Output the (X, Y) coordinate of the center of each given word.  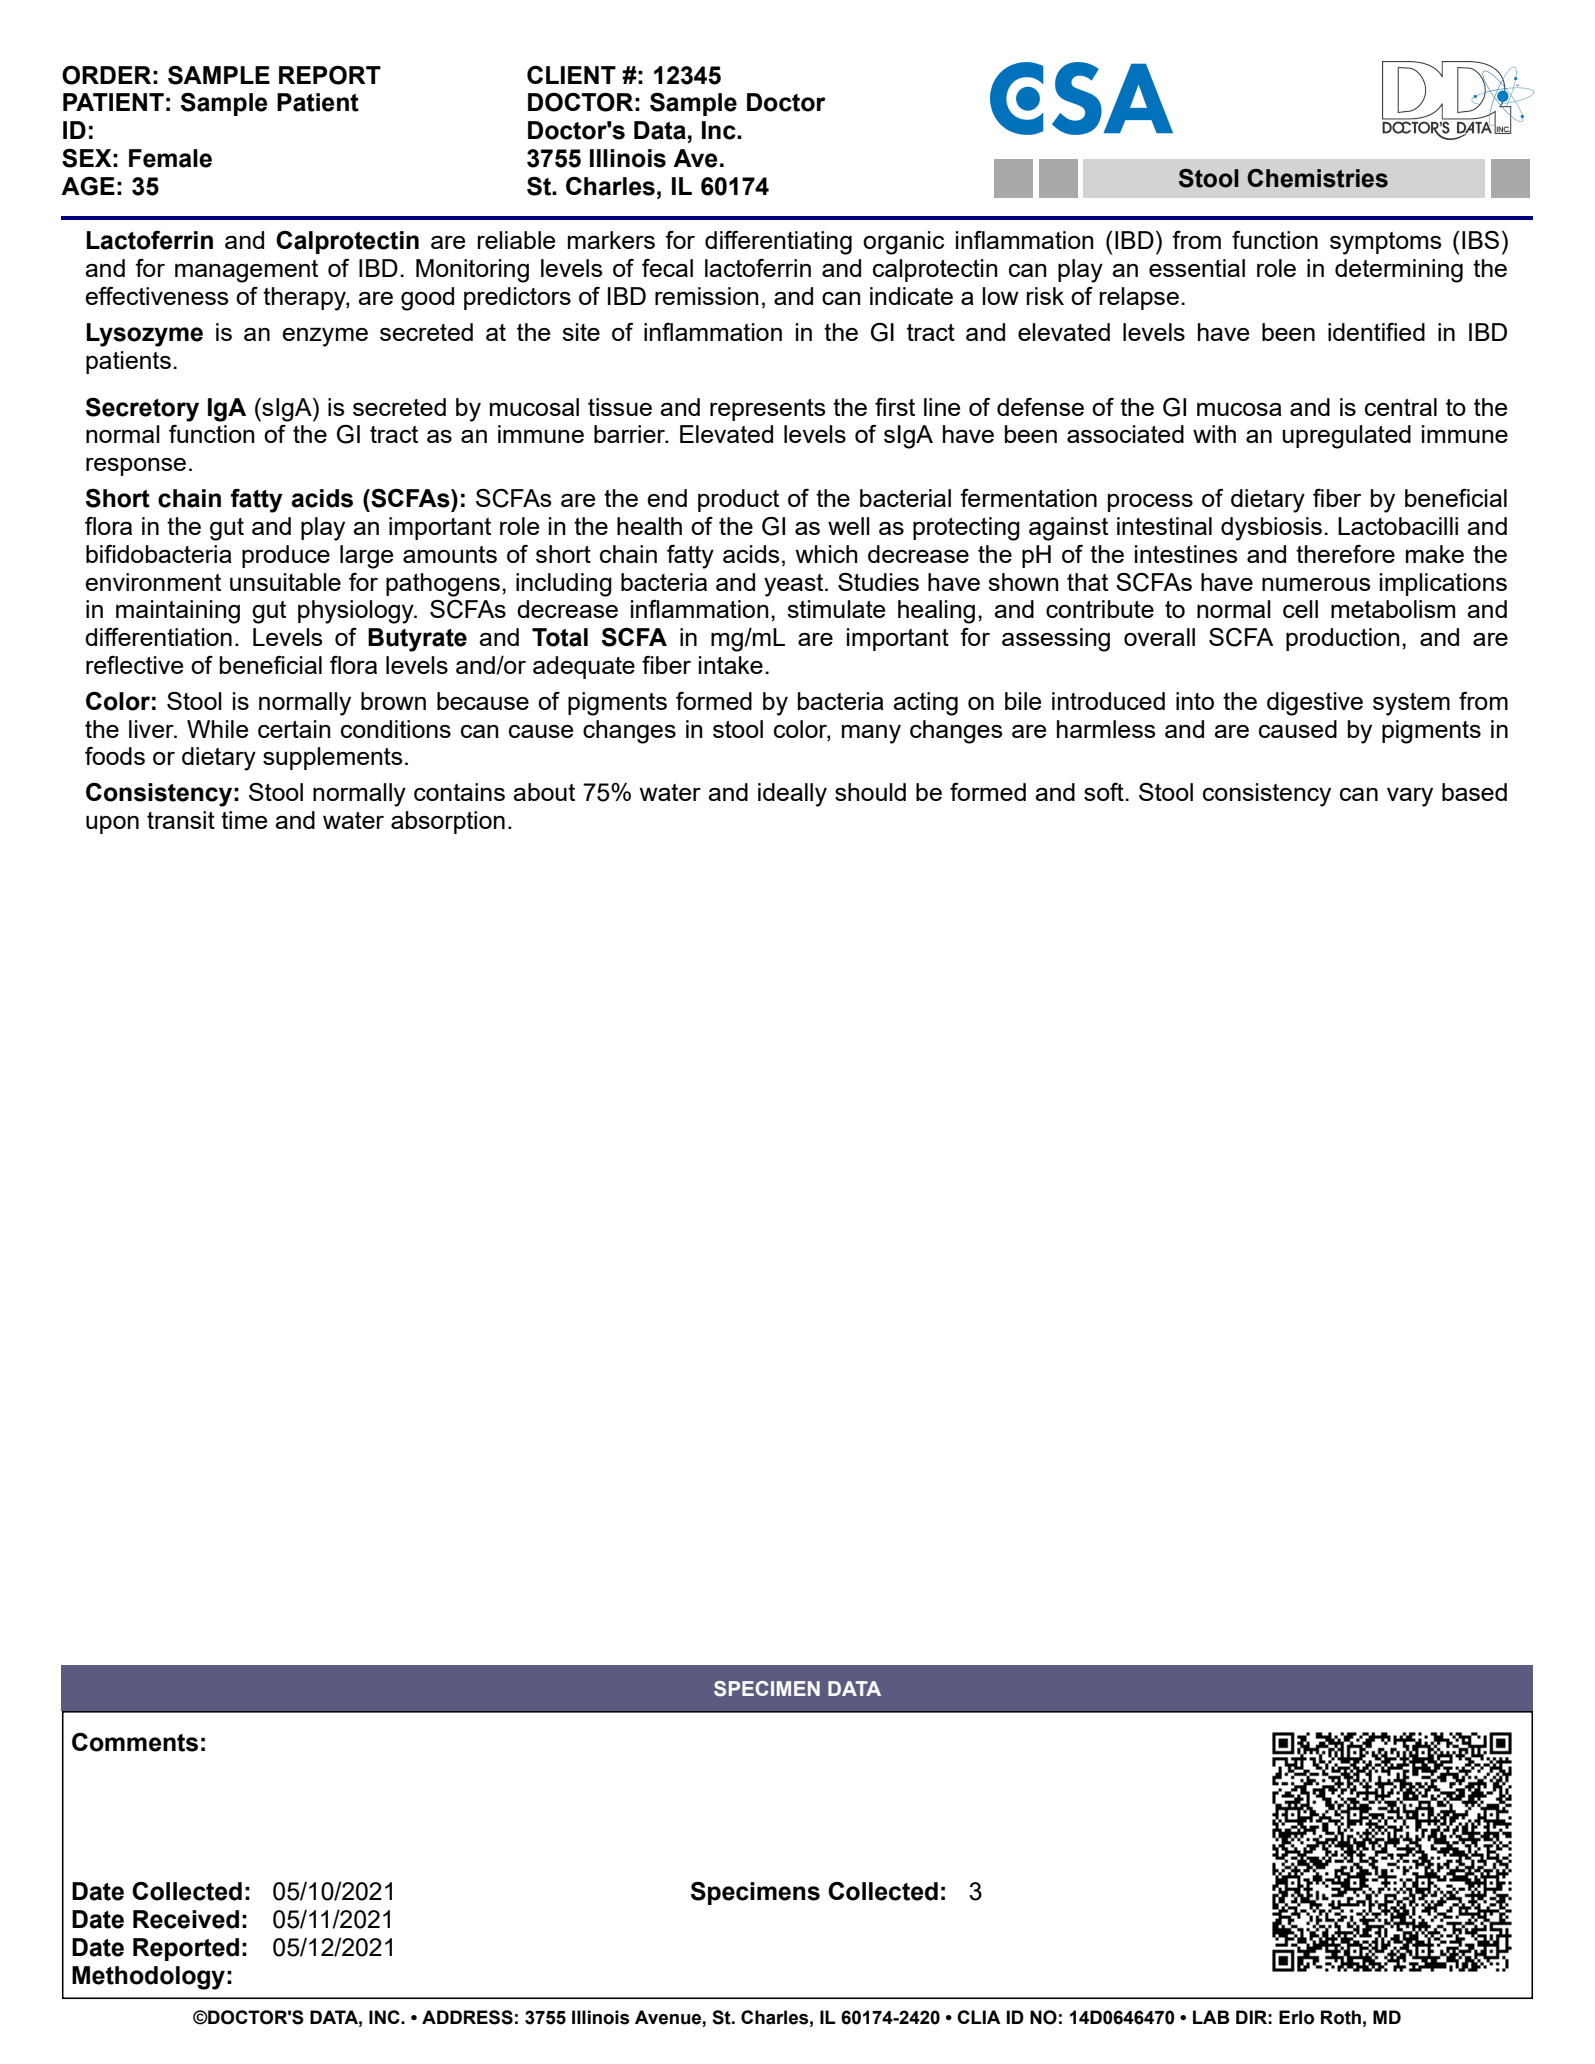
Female (170, 158)
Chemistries (1317, 178)
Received (186, 1919)
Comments (135, 1742)
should (870, 792)
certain (294, 729)
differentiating (778, 243)
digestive (1315, 704)
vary (1410, 797)
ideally (792, 795)
